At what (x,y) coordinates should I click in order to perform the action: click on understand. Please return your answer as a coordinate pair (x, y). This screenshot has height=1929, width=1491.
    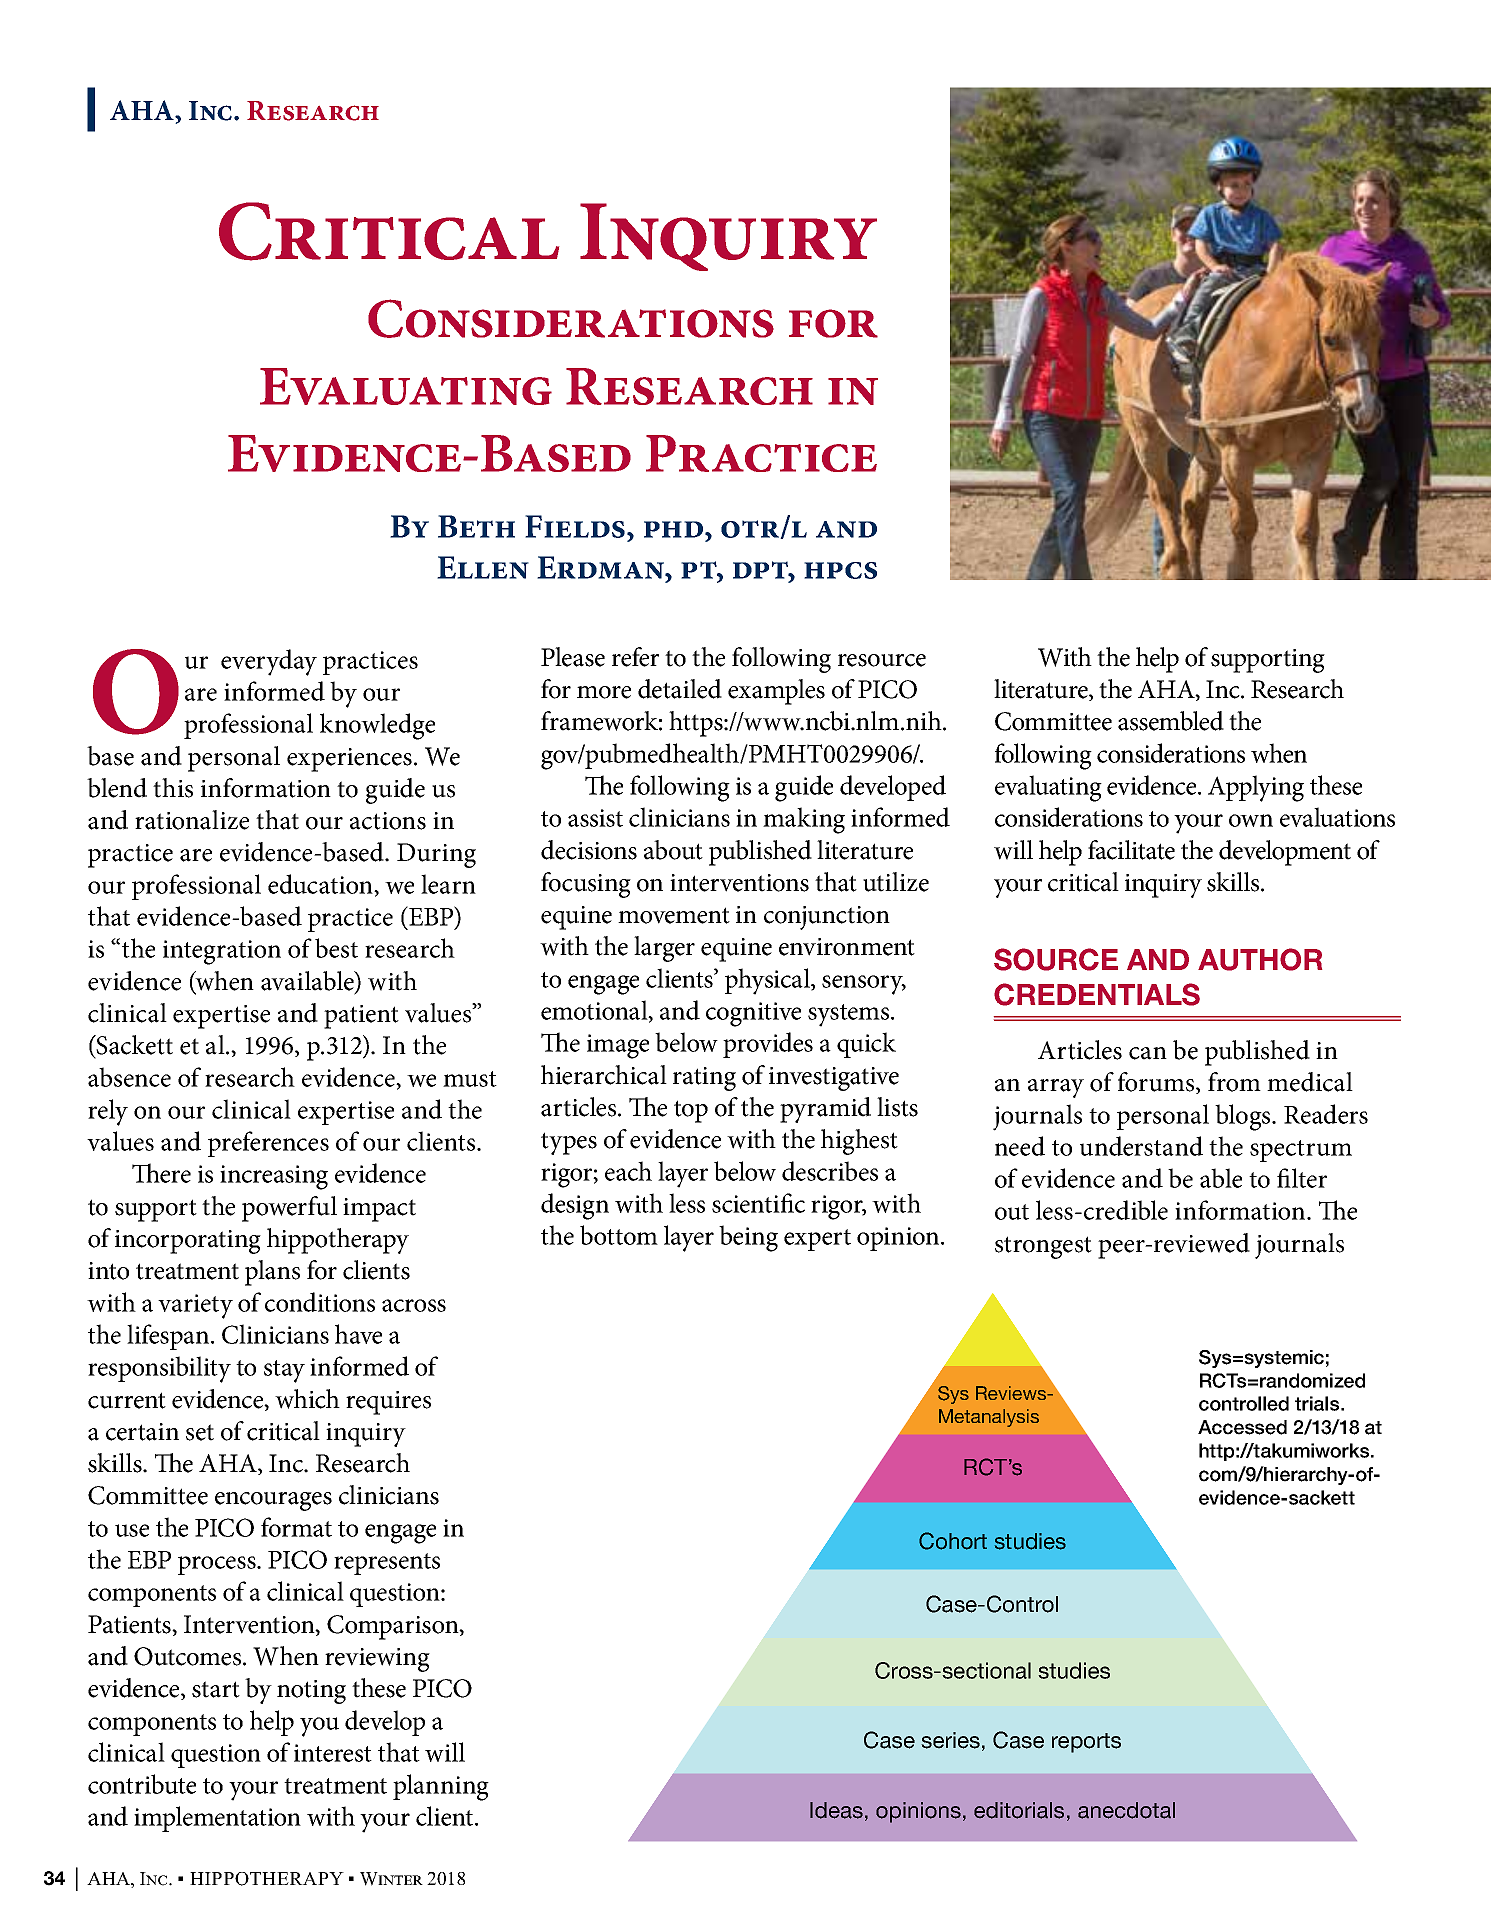
    Looking at the image, I should click on (1141, 1146).
